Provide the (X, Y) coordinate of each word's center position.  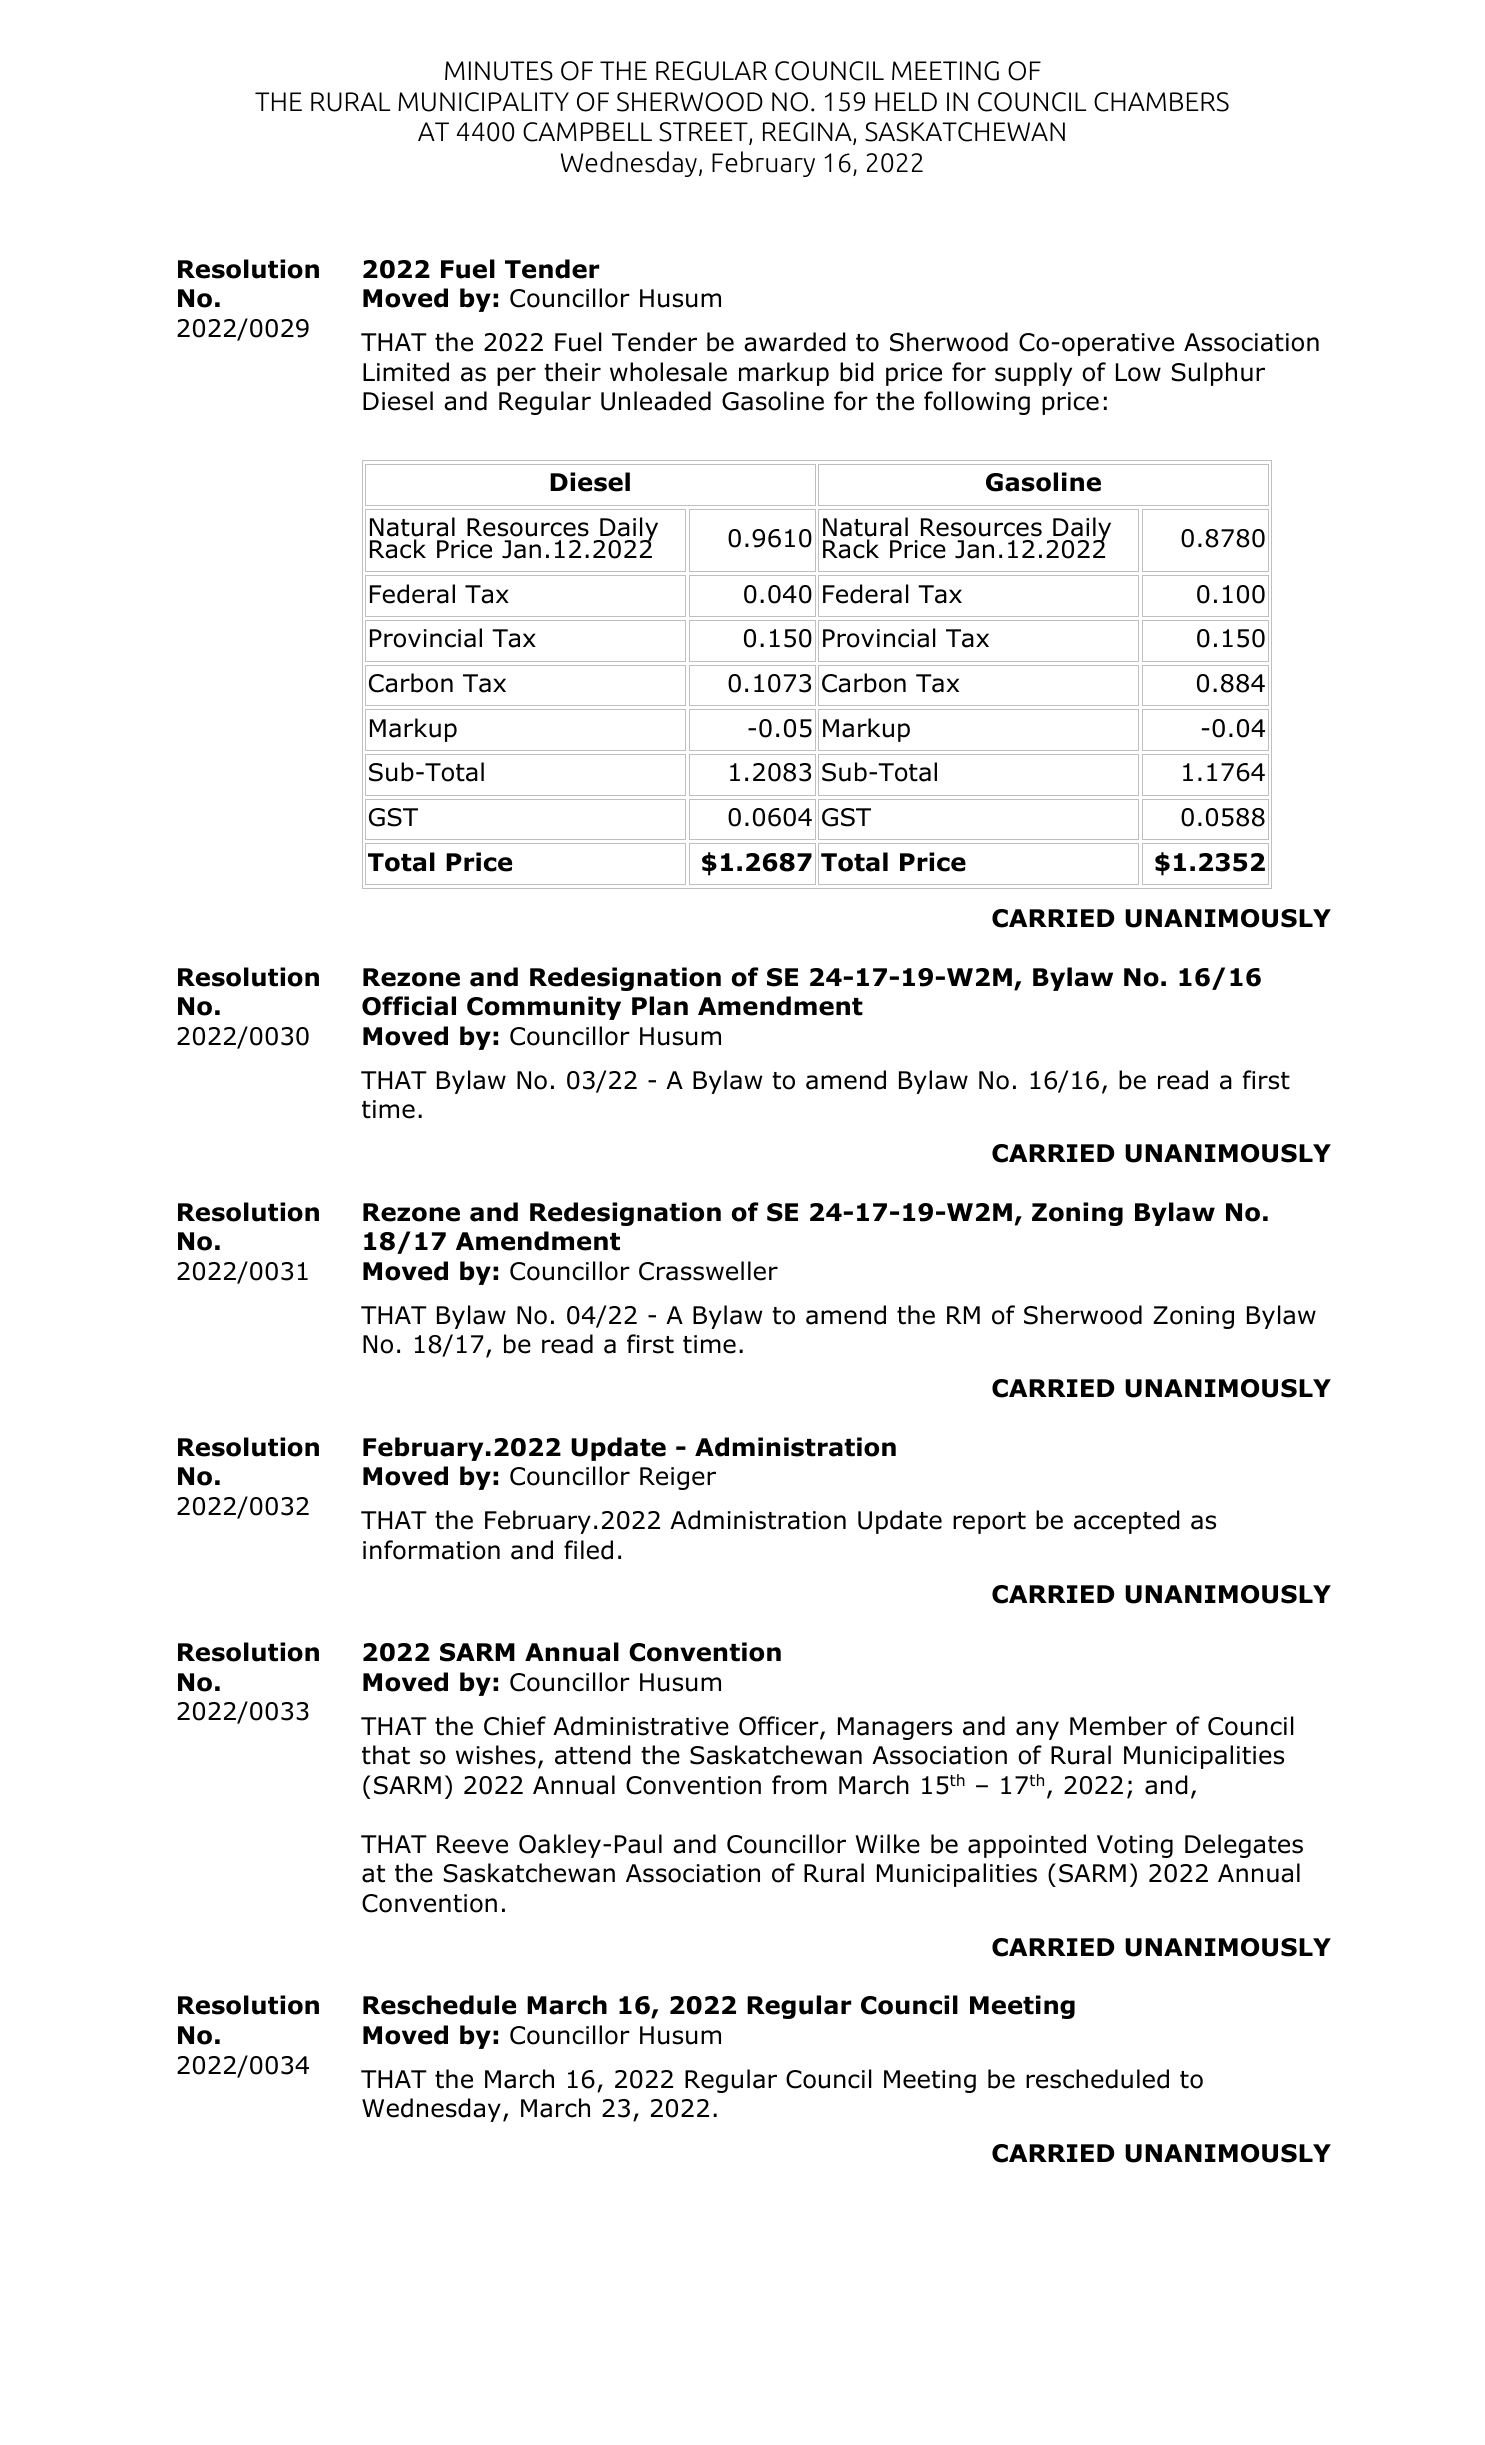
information (431, 1550)
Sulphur (1218, 374)
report (989, 1523)
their (572, 372)
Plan (660, 1006)
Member (1118, 1726)
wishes (496, 1755)
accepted (1127, 1522)
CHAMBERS (1161, 102)
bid (857, 372)
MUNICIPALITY (483, 102)
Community (544, 1008)
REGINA (808, 133)
